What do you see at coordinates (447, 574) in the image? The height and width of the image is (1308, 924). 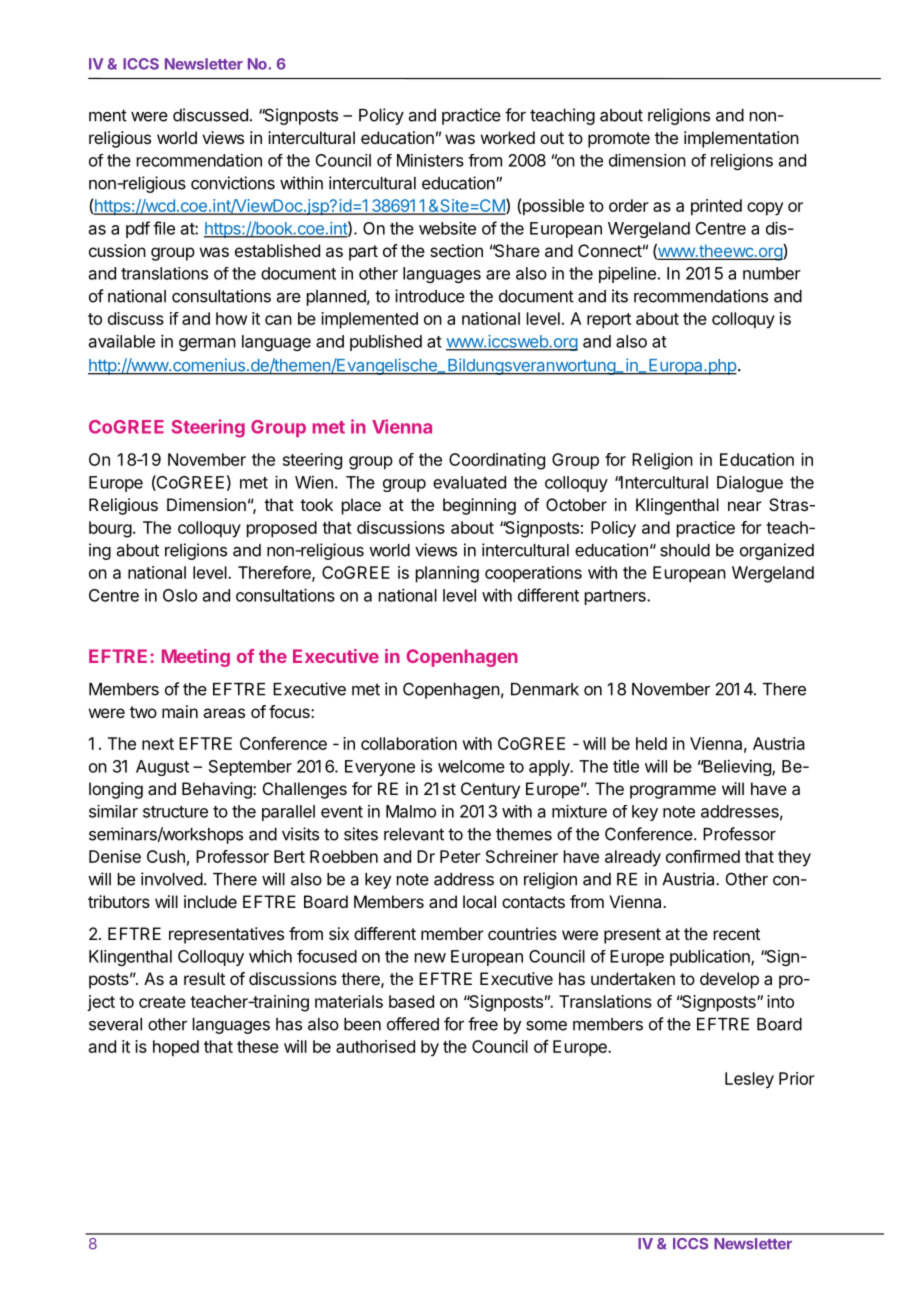 I see `planning` at bounding box center [447, 574].
